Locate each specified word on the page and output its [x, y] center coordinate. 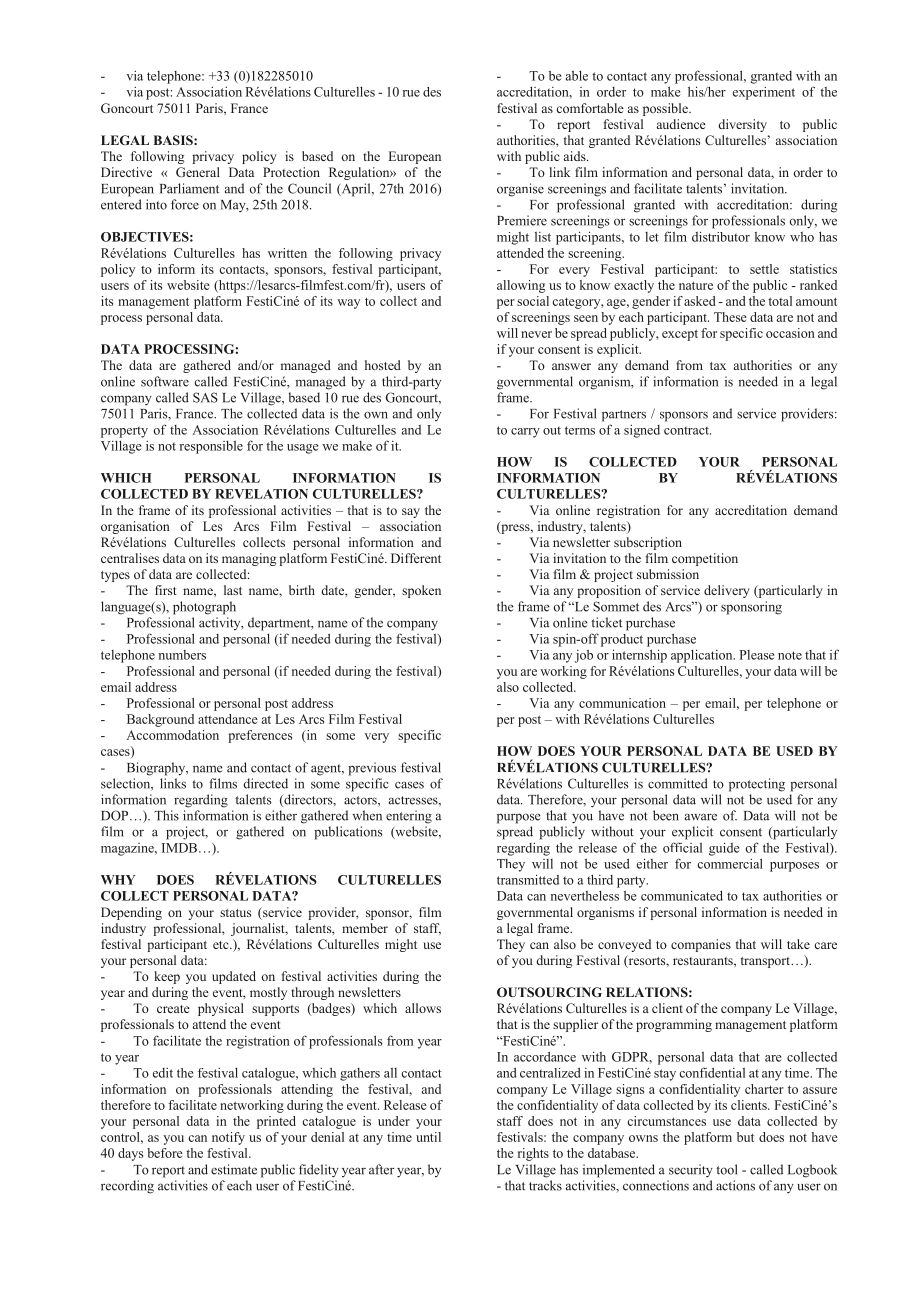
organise [520, 190]
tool [727, 1169]
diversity [742, 125]
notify [228, 1138]
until [428, 1137]
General [198, 172]
